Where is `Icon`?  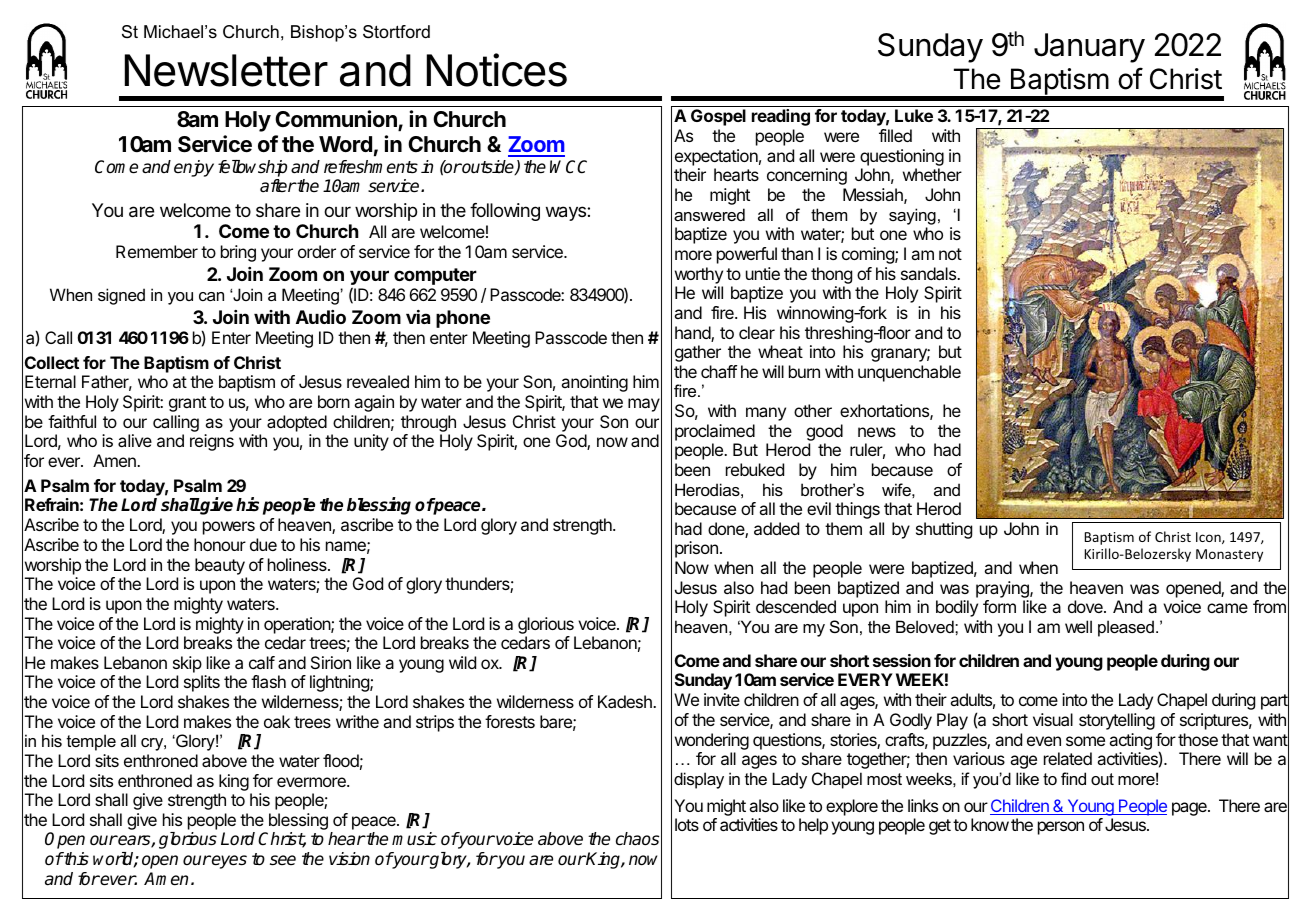
Icon is located at coordinates (1209, 538).
